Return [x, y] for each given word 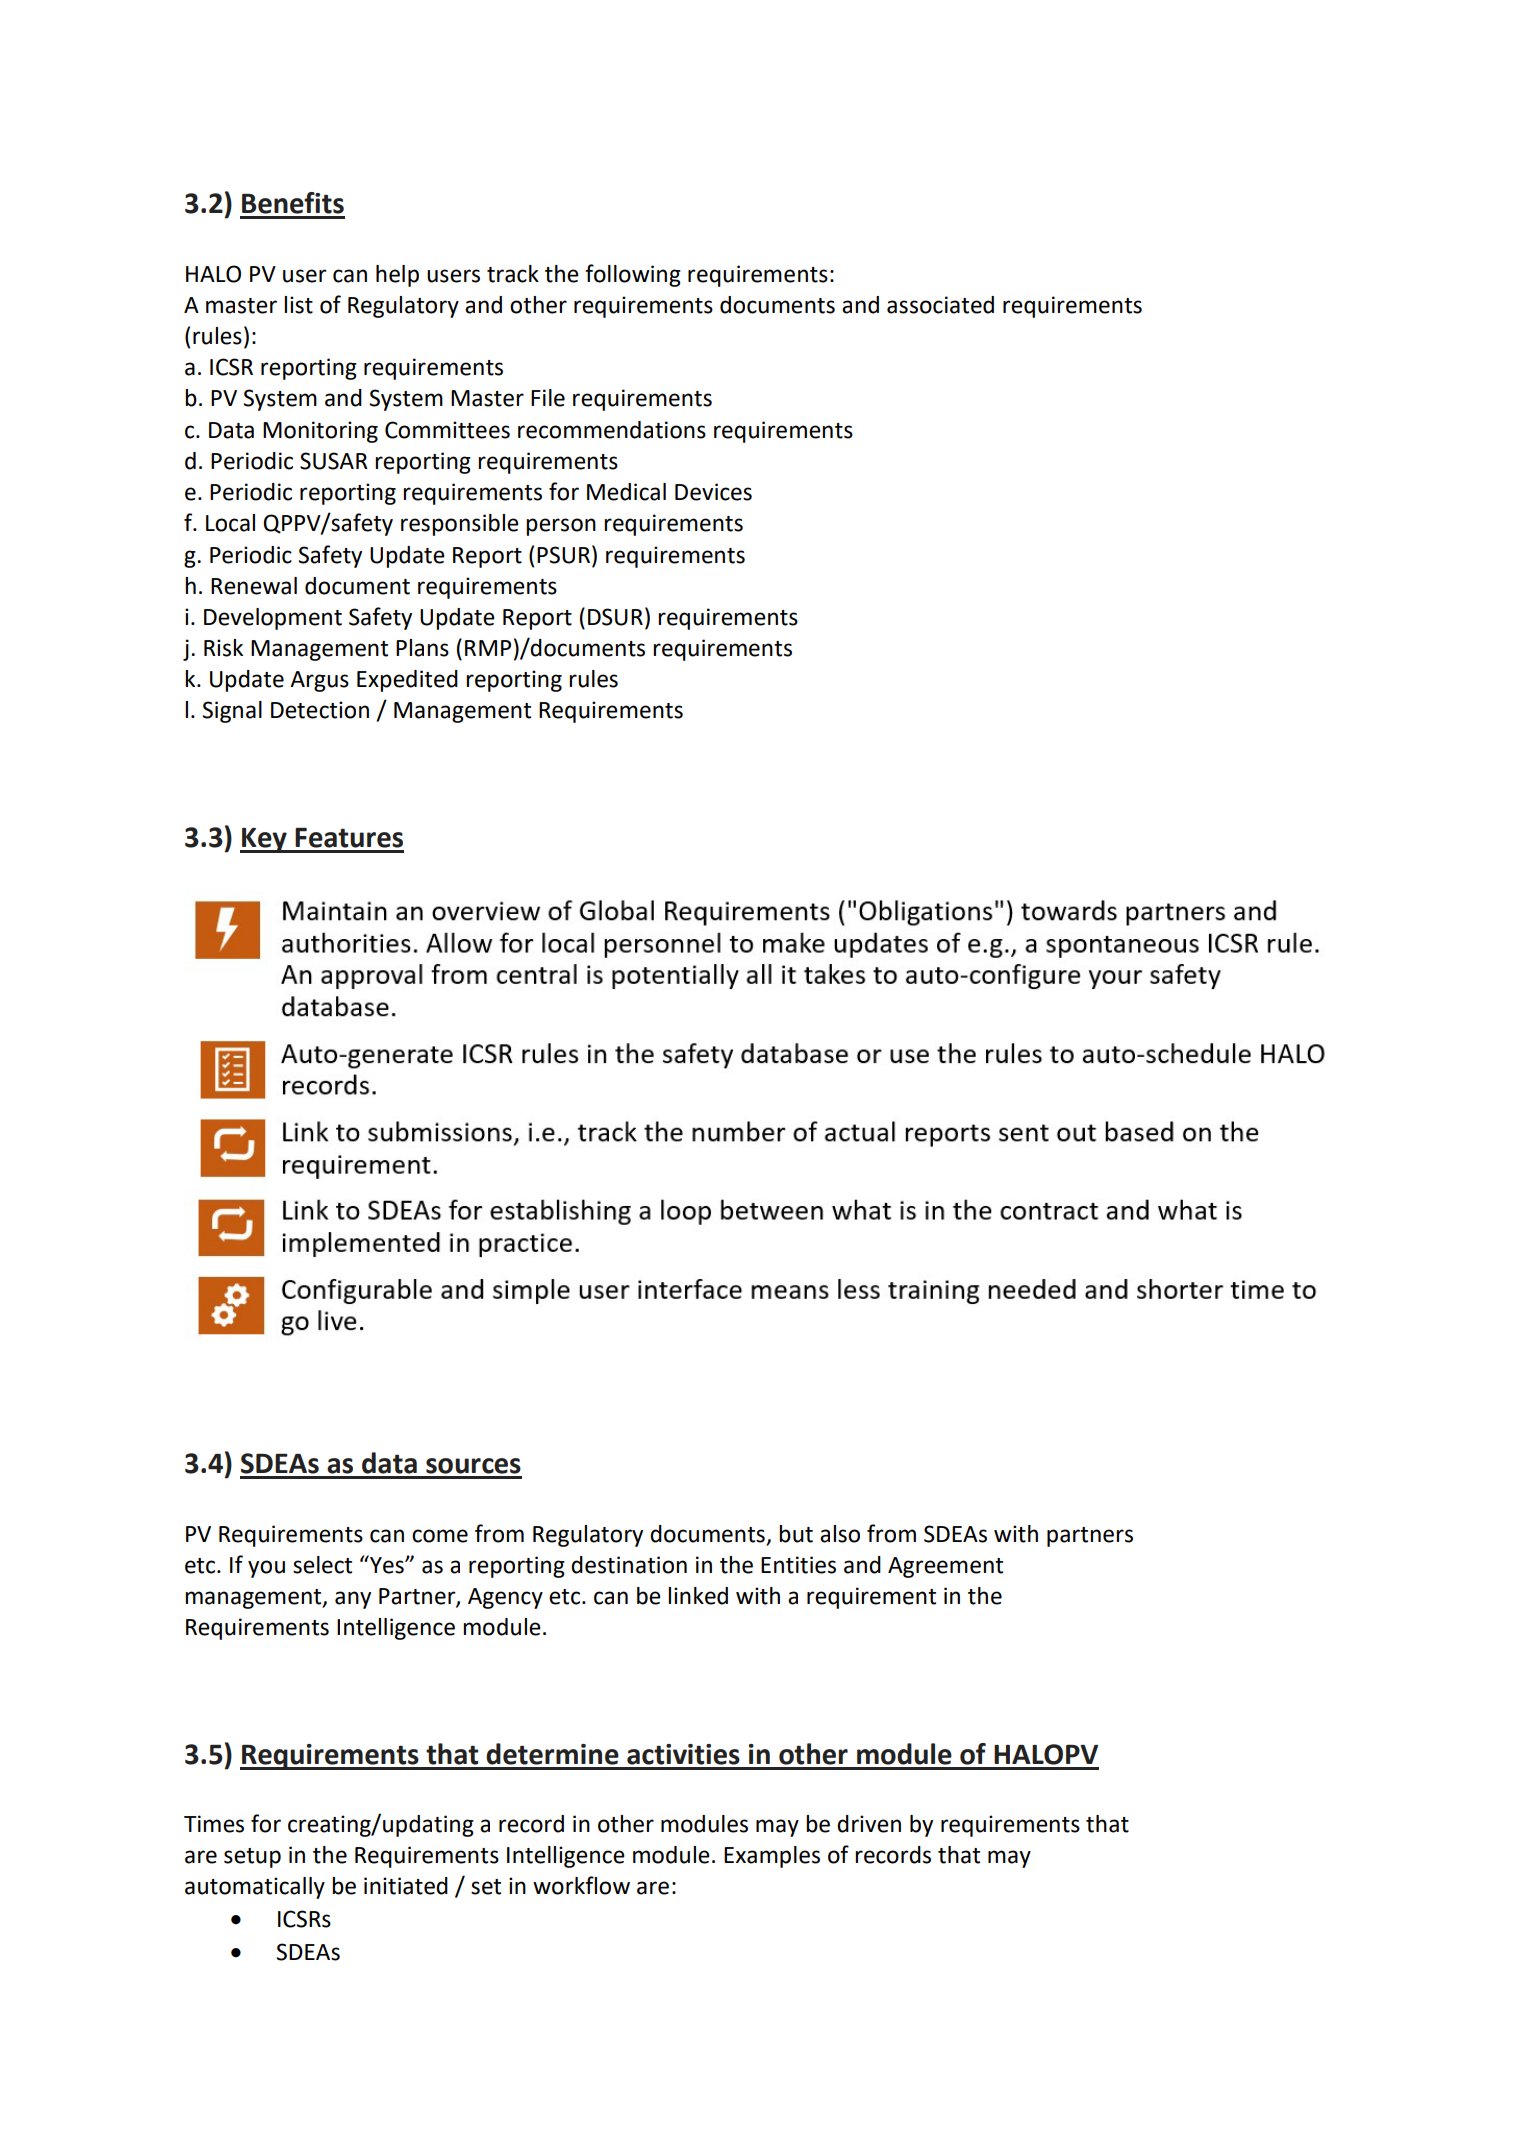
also [840, 1534]
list [298, 305]
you [266, 1569]
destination [629, 1565]
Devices [713, 492]
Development [273, 619]
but [796, 1534]
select [322, 1565]
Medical [626, 492]
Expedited [407, 681]
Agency [505, 1598]
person [561, 527]
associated [940, 305]
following [633, 275]
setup [252, 1858]
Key [264, 840]
